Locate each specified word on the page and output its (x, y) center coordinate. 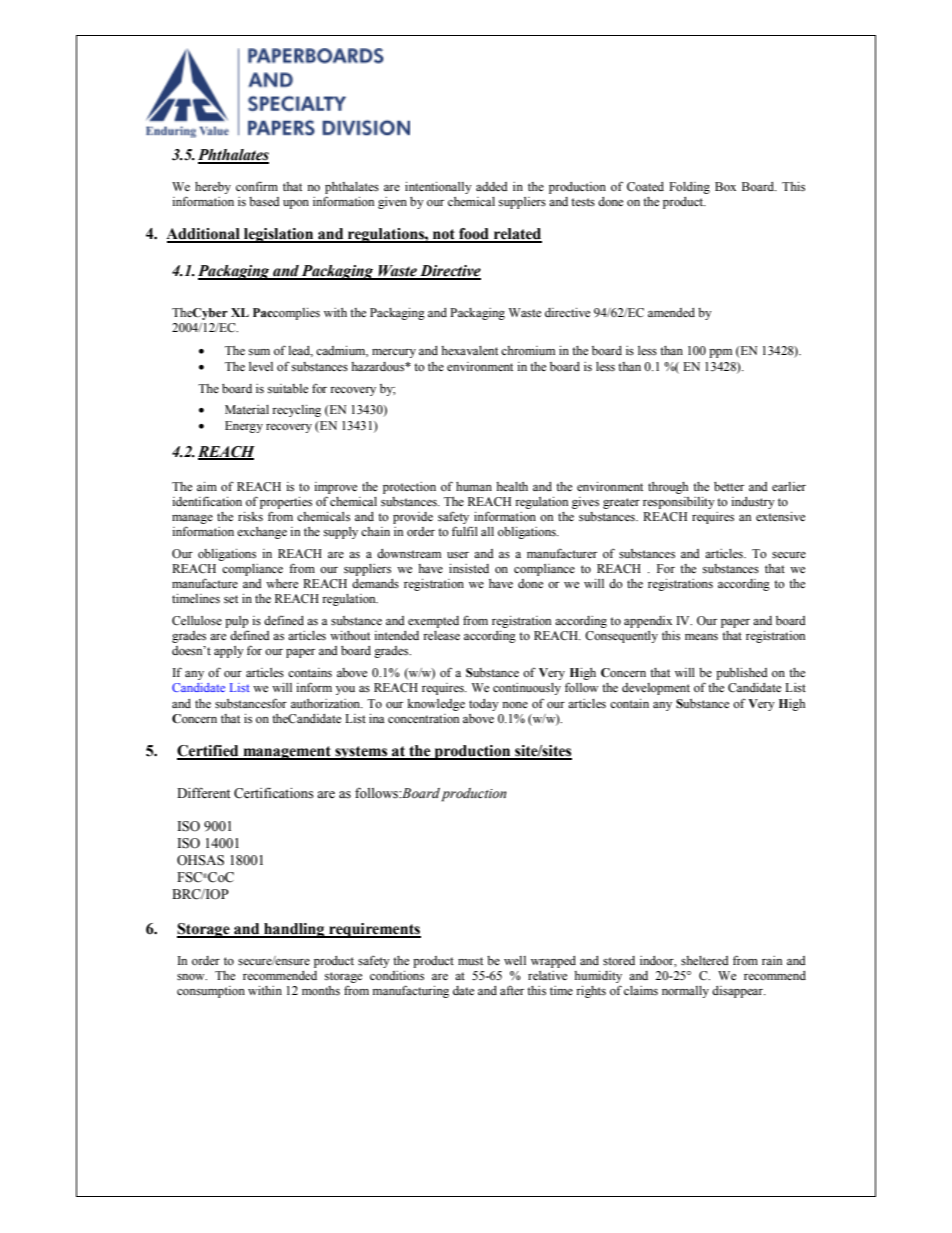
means (701, 637)
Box (725, 186)
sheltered (705, 960)
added (492, 186)
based (264, 201)
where (282, 583)
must (470, 961)
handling (294, 930)
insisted (469, 568)
